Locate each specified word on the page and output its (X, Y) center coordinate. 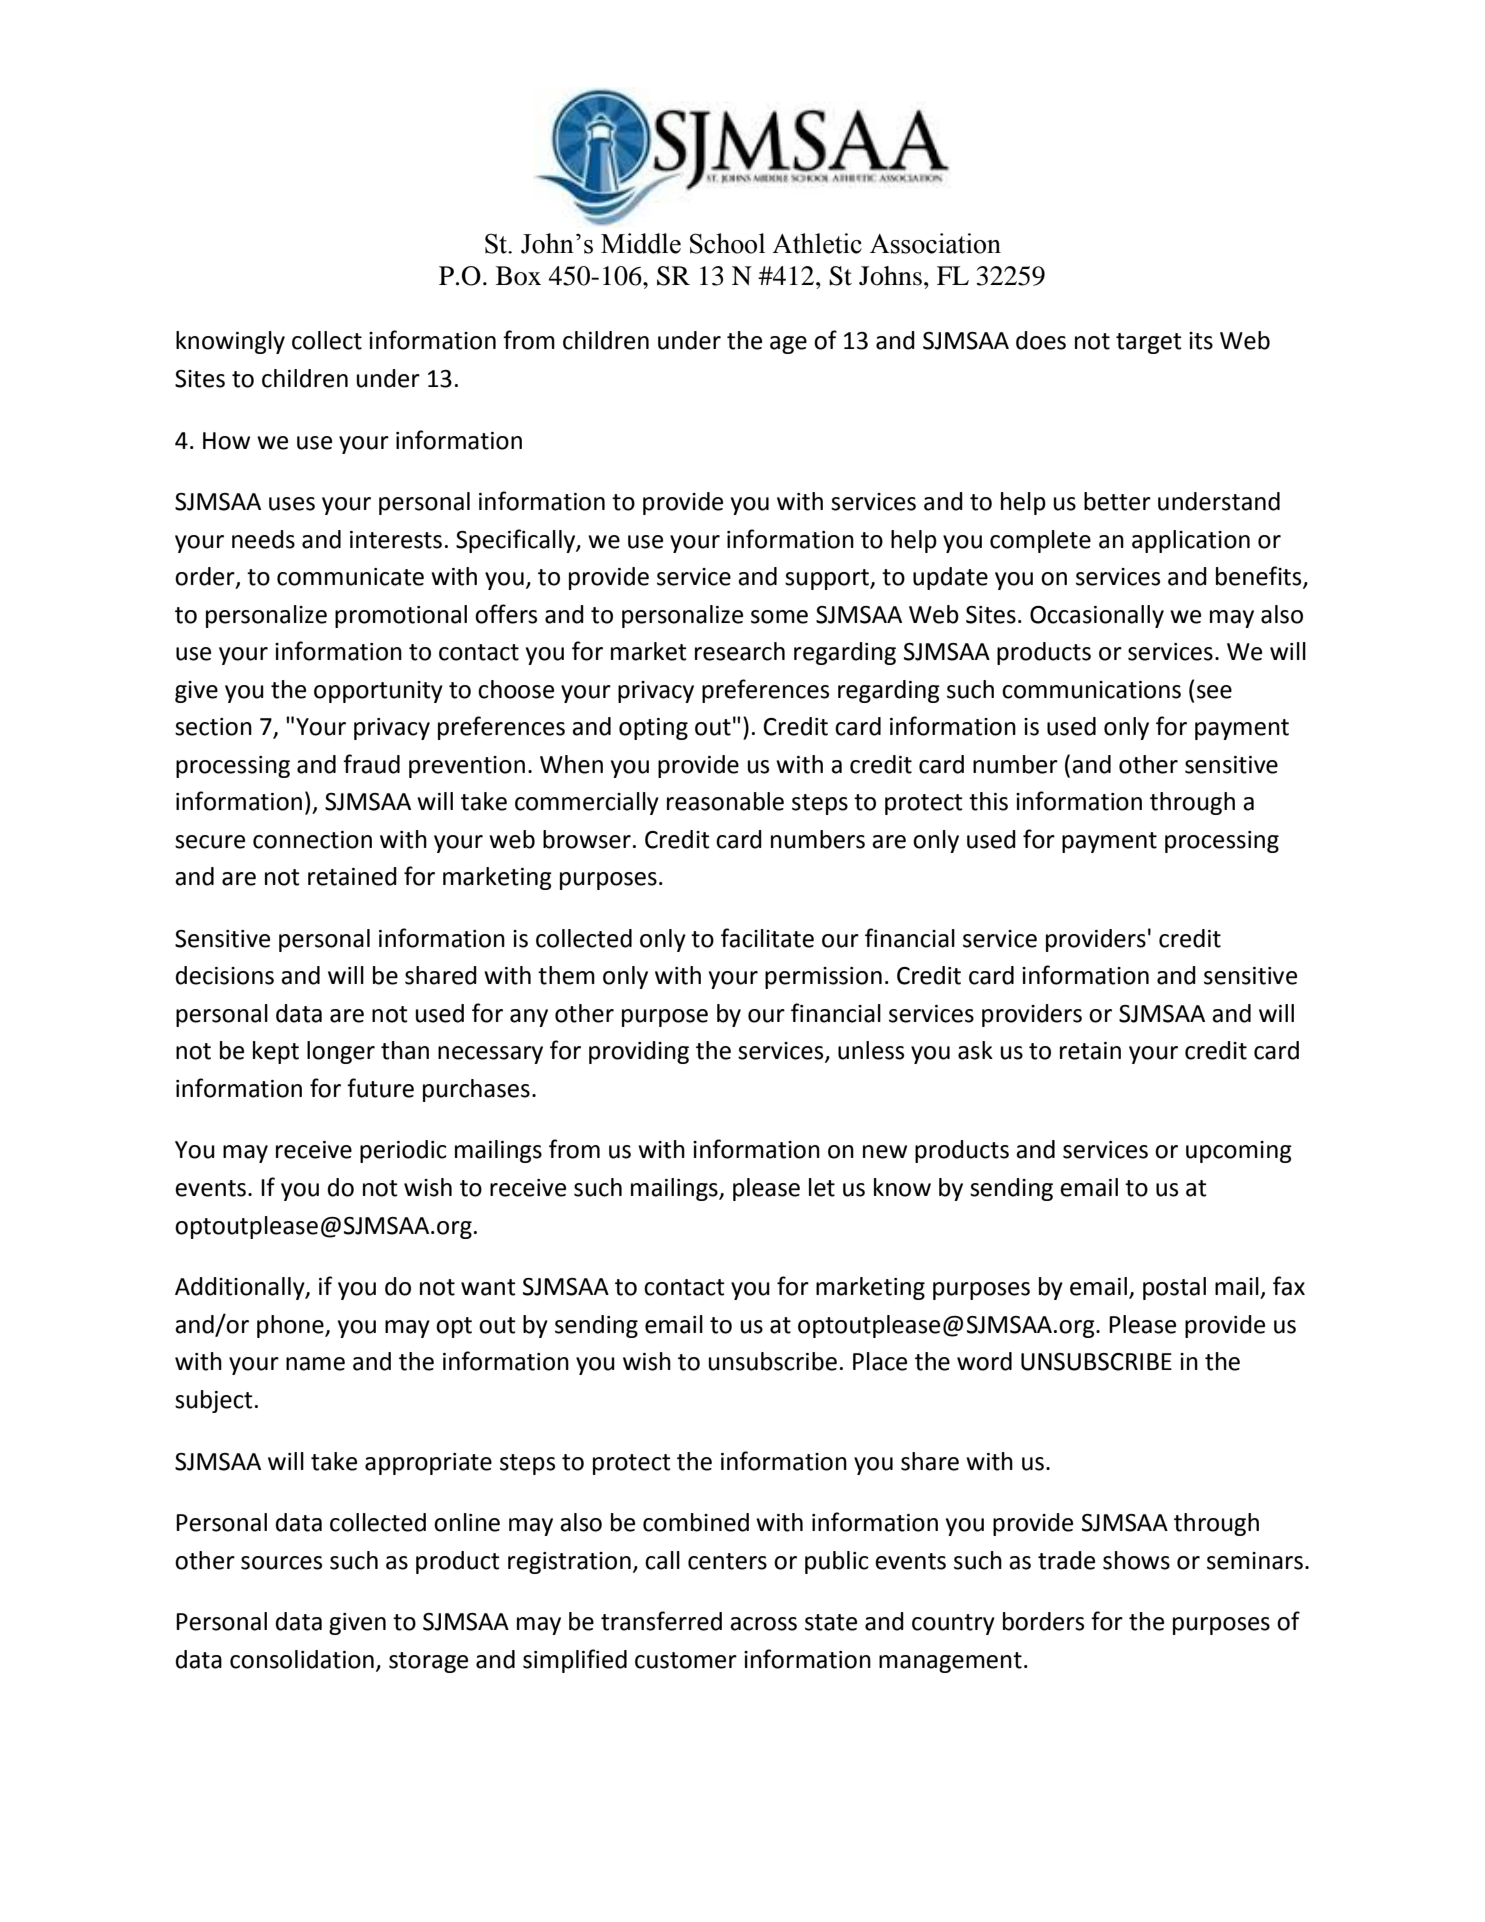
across (763, 1624)
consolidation (302, 1659)
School (727, 243)
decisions (225, 975)
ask (975, 1050)
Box (518, 276)
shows (1136, 1560)
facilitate (767, 938)
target (1149, 343)
